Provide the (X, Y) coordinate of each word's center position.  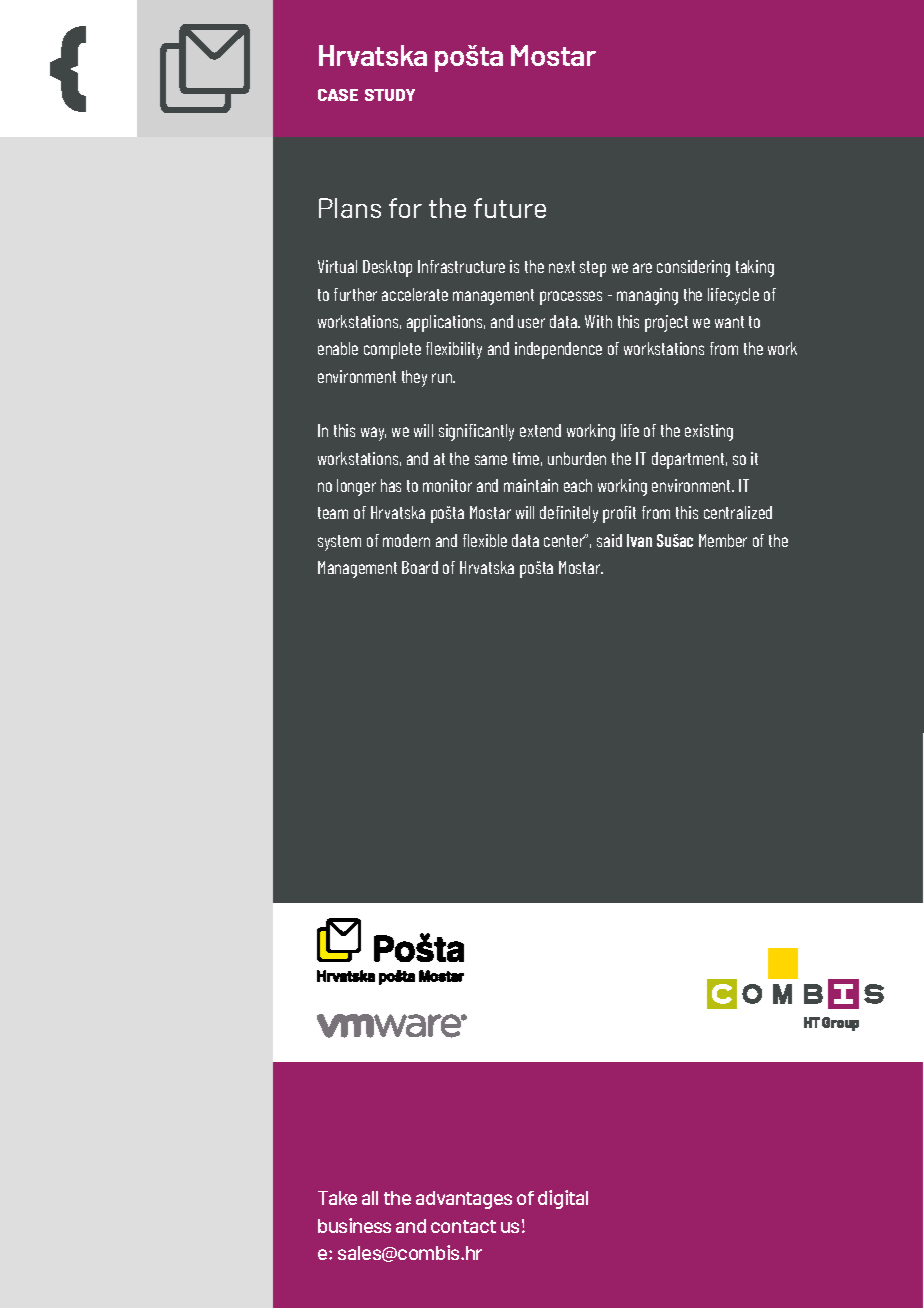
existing (709, 432)
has (391, 485)
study (390, 95)
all (370, 1198)
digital (563, 1199)
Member (723, 540)
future (510, 208)
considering (693, 268)
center (565, 540)
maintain (531, 485)
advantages (464, 1200)
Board (420, 567)
